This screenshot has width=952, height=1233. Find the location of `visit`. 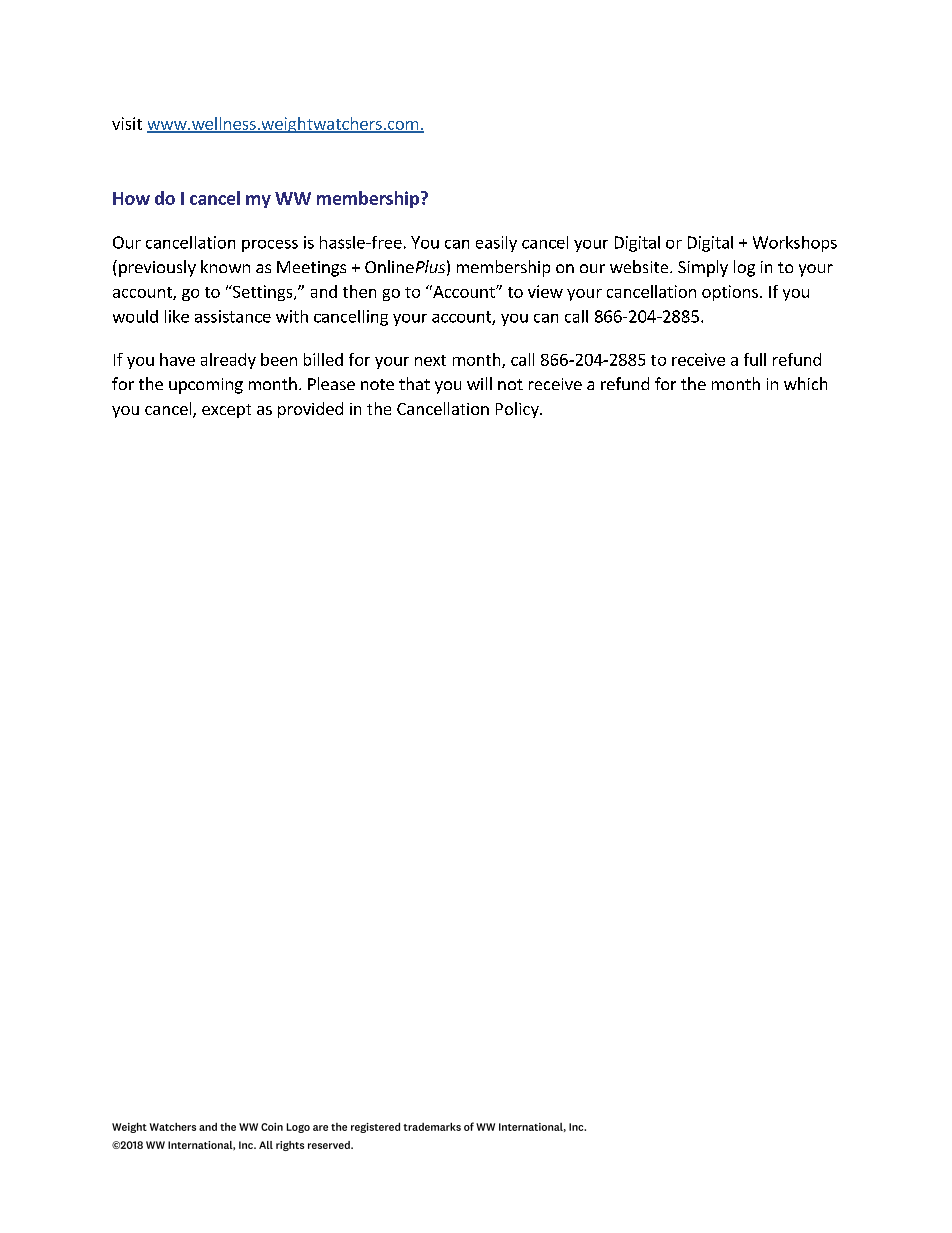

visit is located at coordinates (127, 123).
